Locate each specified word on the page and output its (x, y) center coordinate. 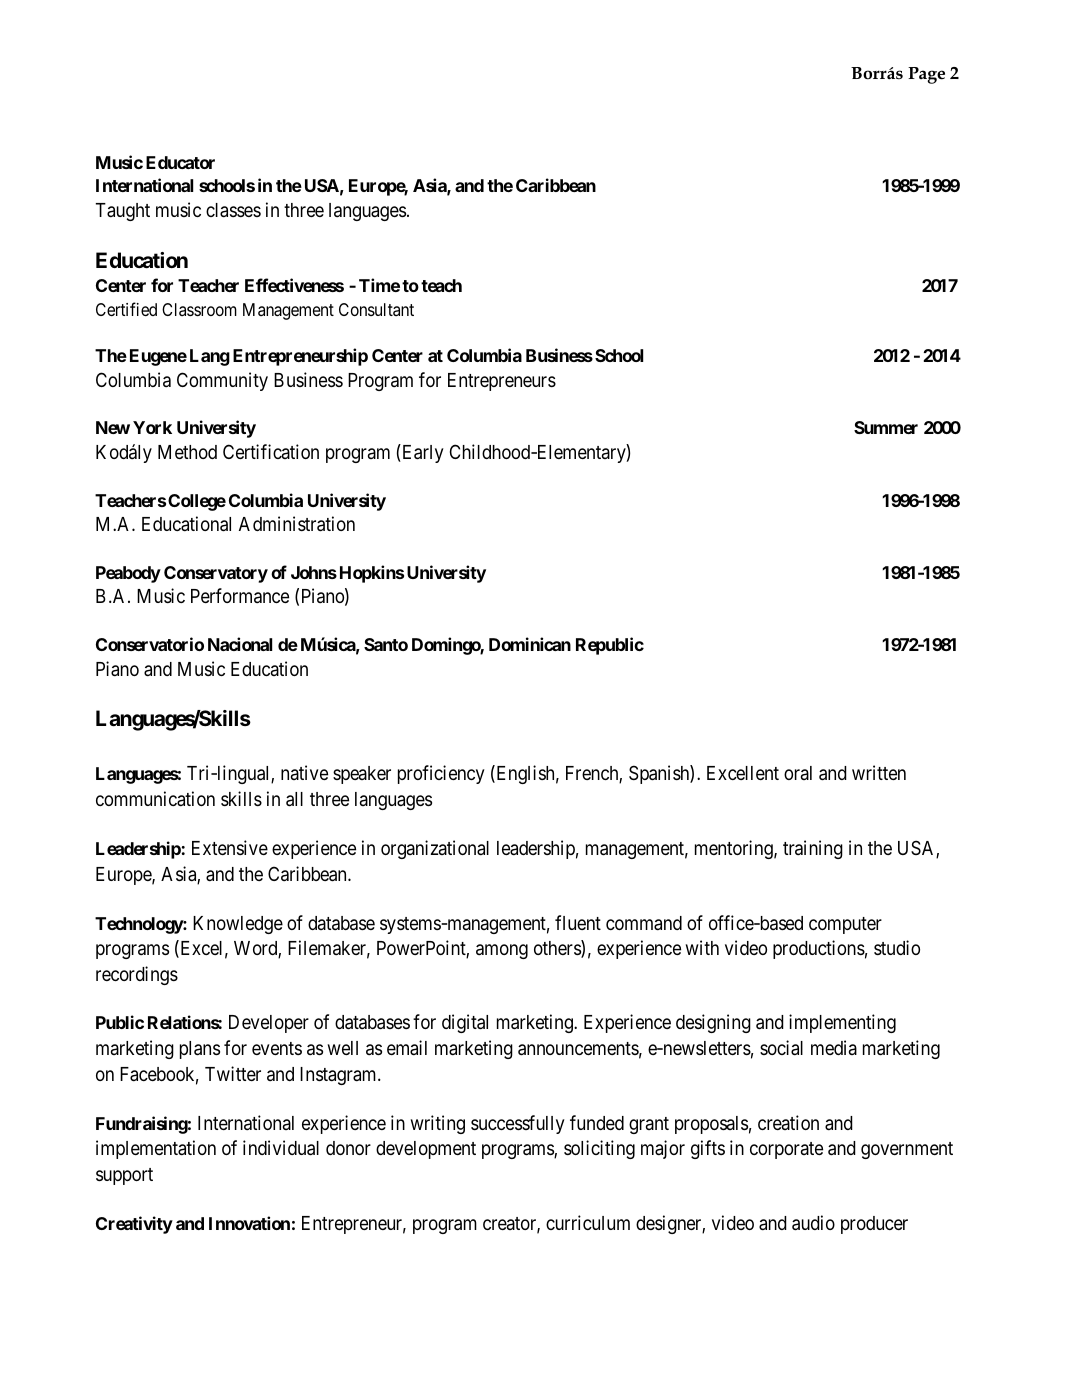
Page (926, 75)
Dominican (530, 644)
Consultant (376, 309)
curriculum (588, 1222)
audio (813, 1223)
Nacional (240, 644)
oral (798, 773)
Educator (180, 162)
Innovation (249, 1223)
